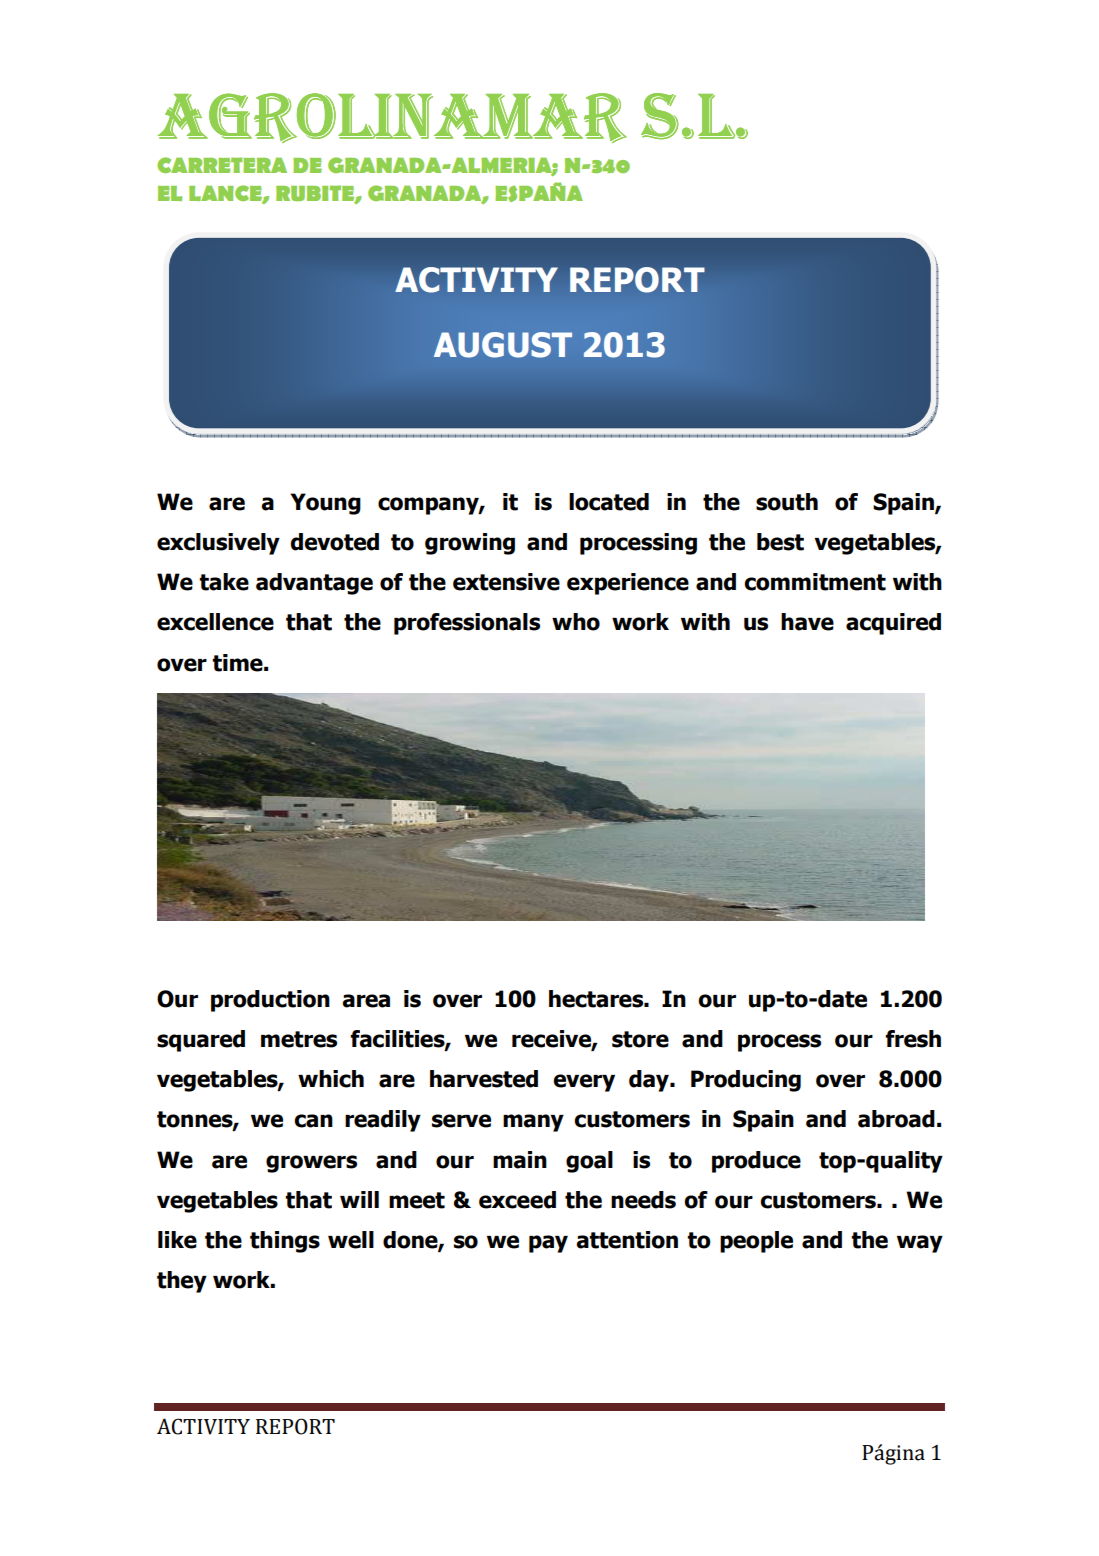 This screenshot has width=1099, height=1556. What do you see at coordinates (913, 1039) in the screenshot?
I see `fresh` at bounding box center [913, 1039].
